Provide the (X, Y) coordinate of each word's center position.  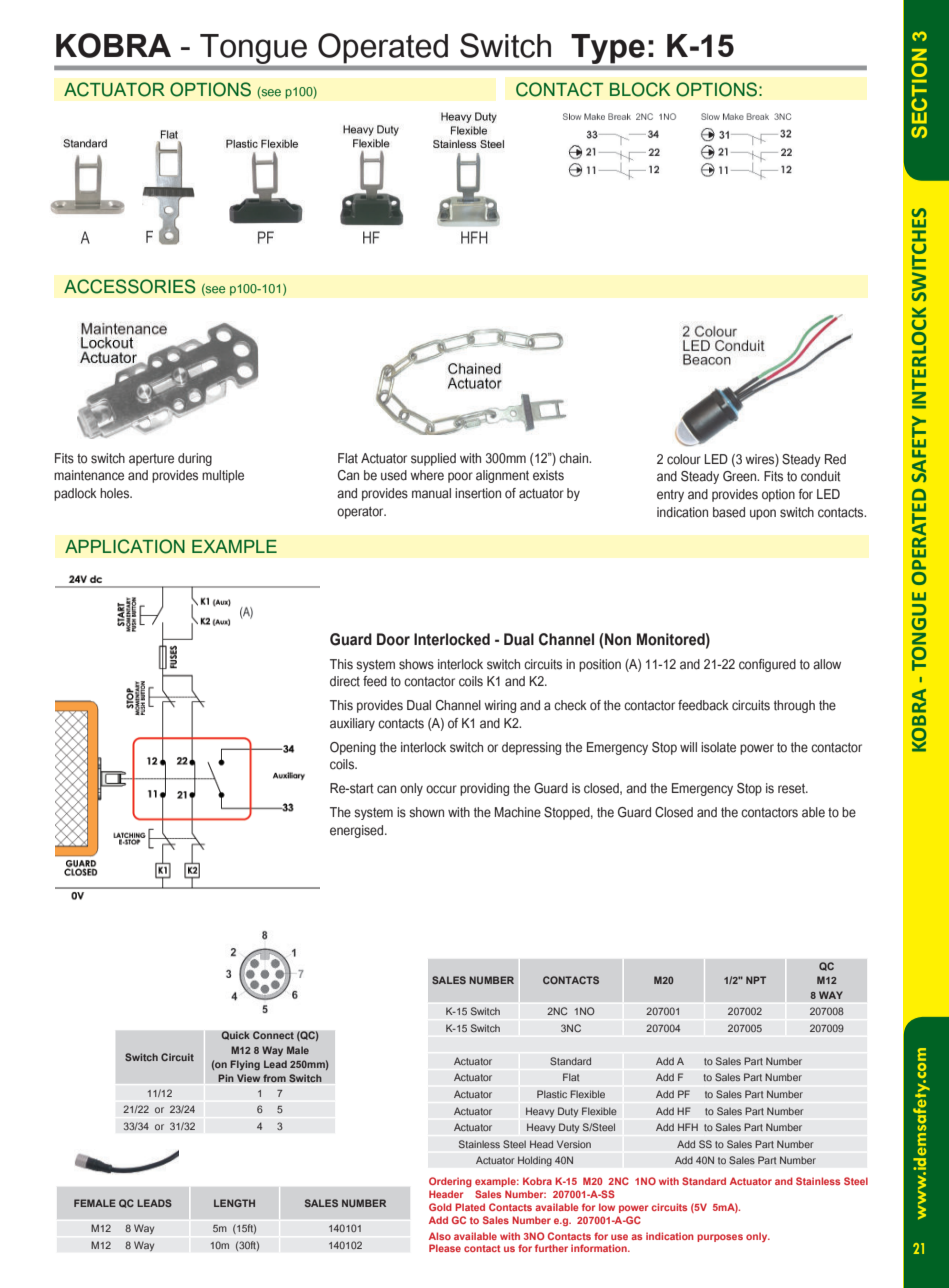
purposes (720, 1238)
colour (684, 459)
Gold (440, 1207)
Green (741, 476)
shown (426, 812)
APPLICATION (125, 546)
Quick (235, 1035)
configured (767, 665)
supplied (433, 459)
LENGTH (234, 1203)
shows (416, 664)
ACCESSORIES (130, 286)
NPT (756, 980)
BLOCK (640, 89)
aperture (151, 460)
